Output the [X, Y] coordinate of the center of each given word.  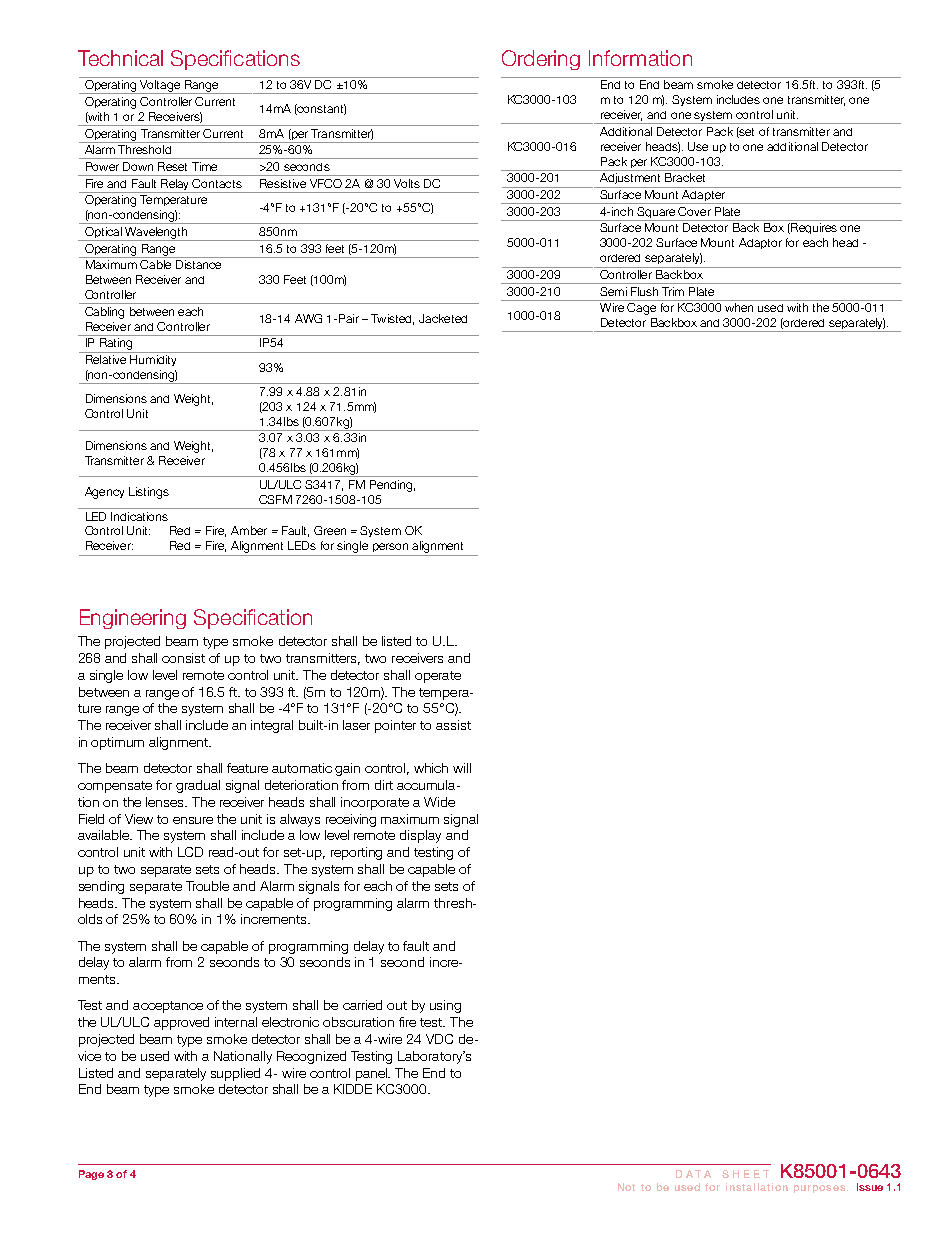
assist [453, 725]
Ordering [541, 60]
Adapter [703, 197]
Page [91, 1175]
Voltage [160, 87]
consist [183, 658]
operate [438, 677]
